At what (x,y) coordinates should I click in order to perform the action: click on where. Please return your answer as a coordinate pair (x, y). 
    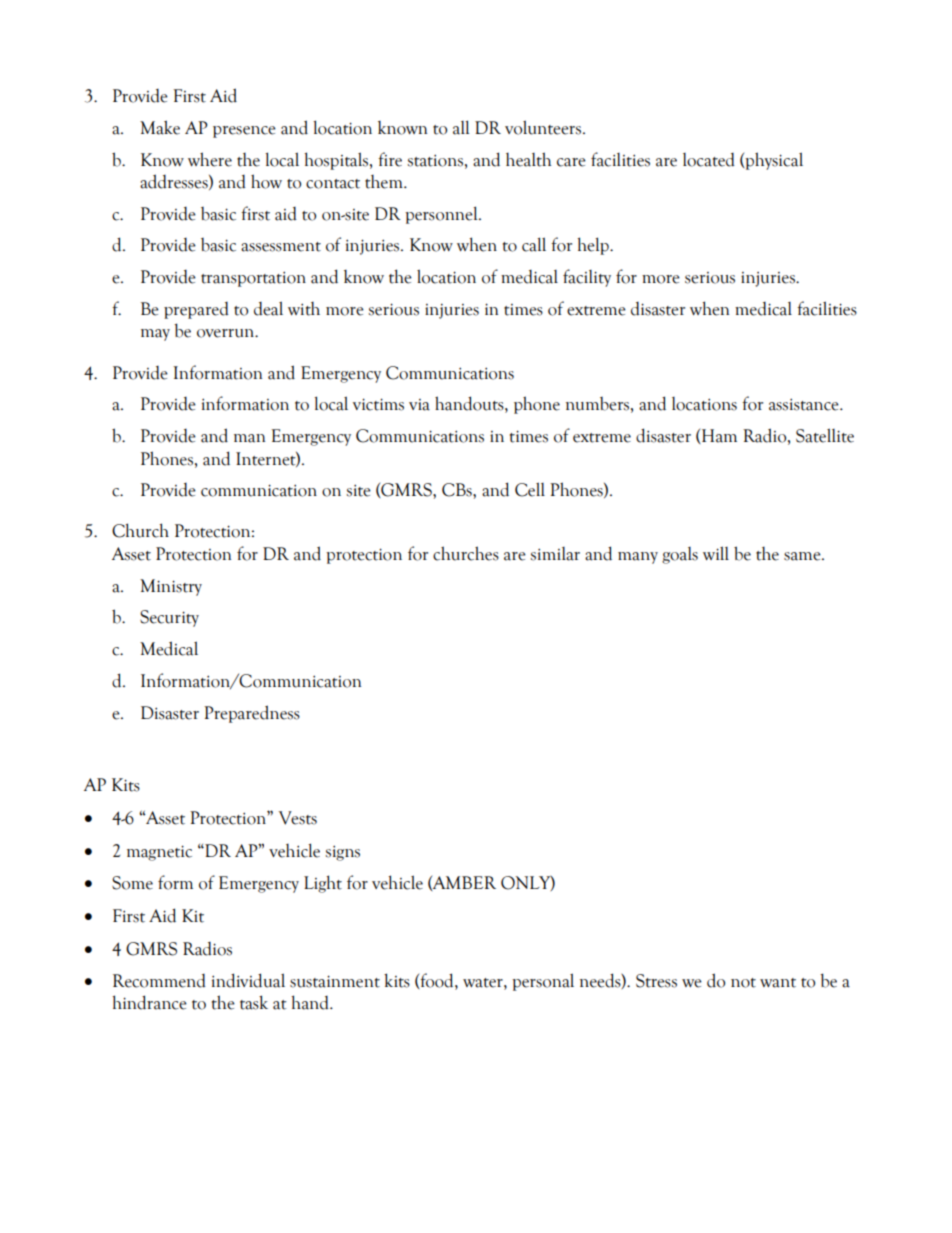
    Looking at the image, I should click on (210, 159).
